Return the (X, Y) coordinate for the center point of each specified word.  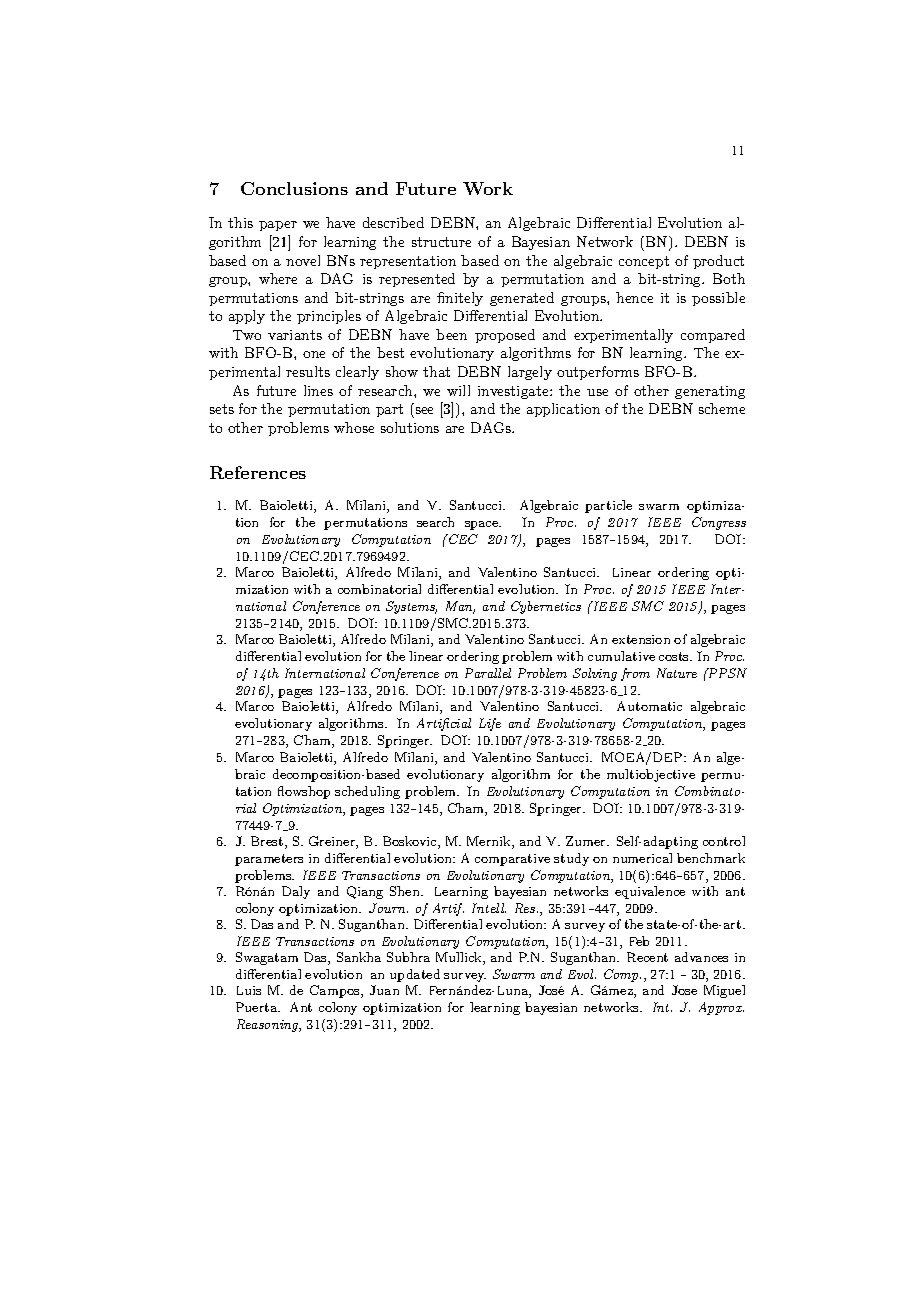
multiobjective (651, 775)
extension (641, 639)
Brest (268, 842)
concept (644, 262)
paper (278, 226)
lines (318, 390)
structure (441, 242)
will (458, 390)
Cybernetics (546, 607)
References (258, 472)
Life (490, 724)
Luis (249, 990)
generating (710, 392)
